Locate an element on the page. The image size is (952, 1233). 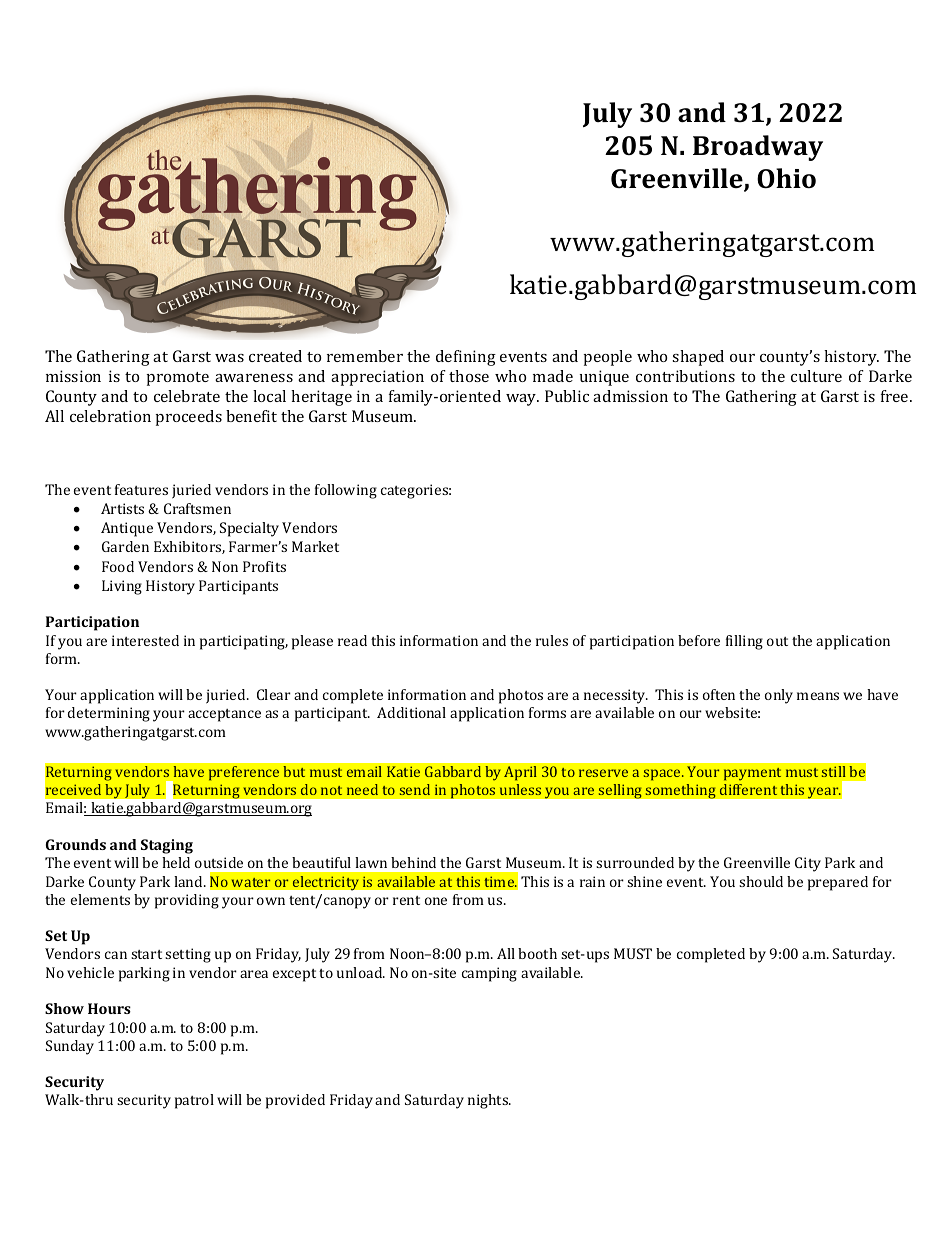
Additional is located at coordinates (411, 712).
